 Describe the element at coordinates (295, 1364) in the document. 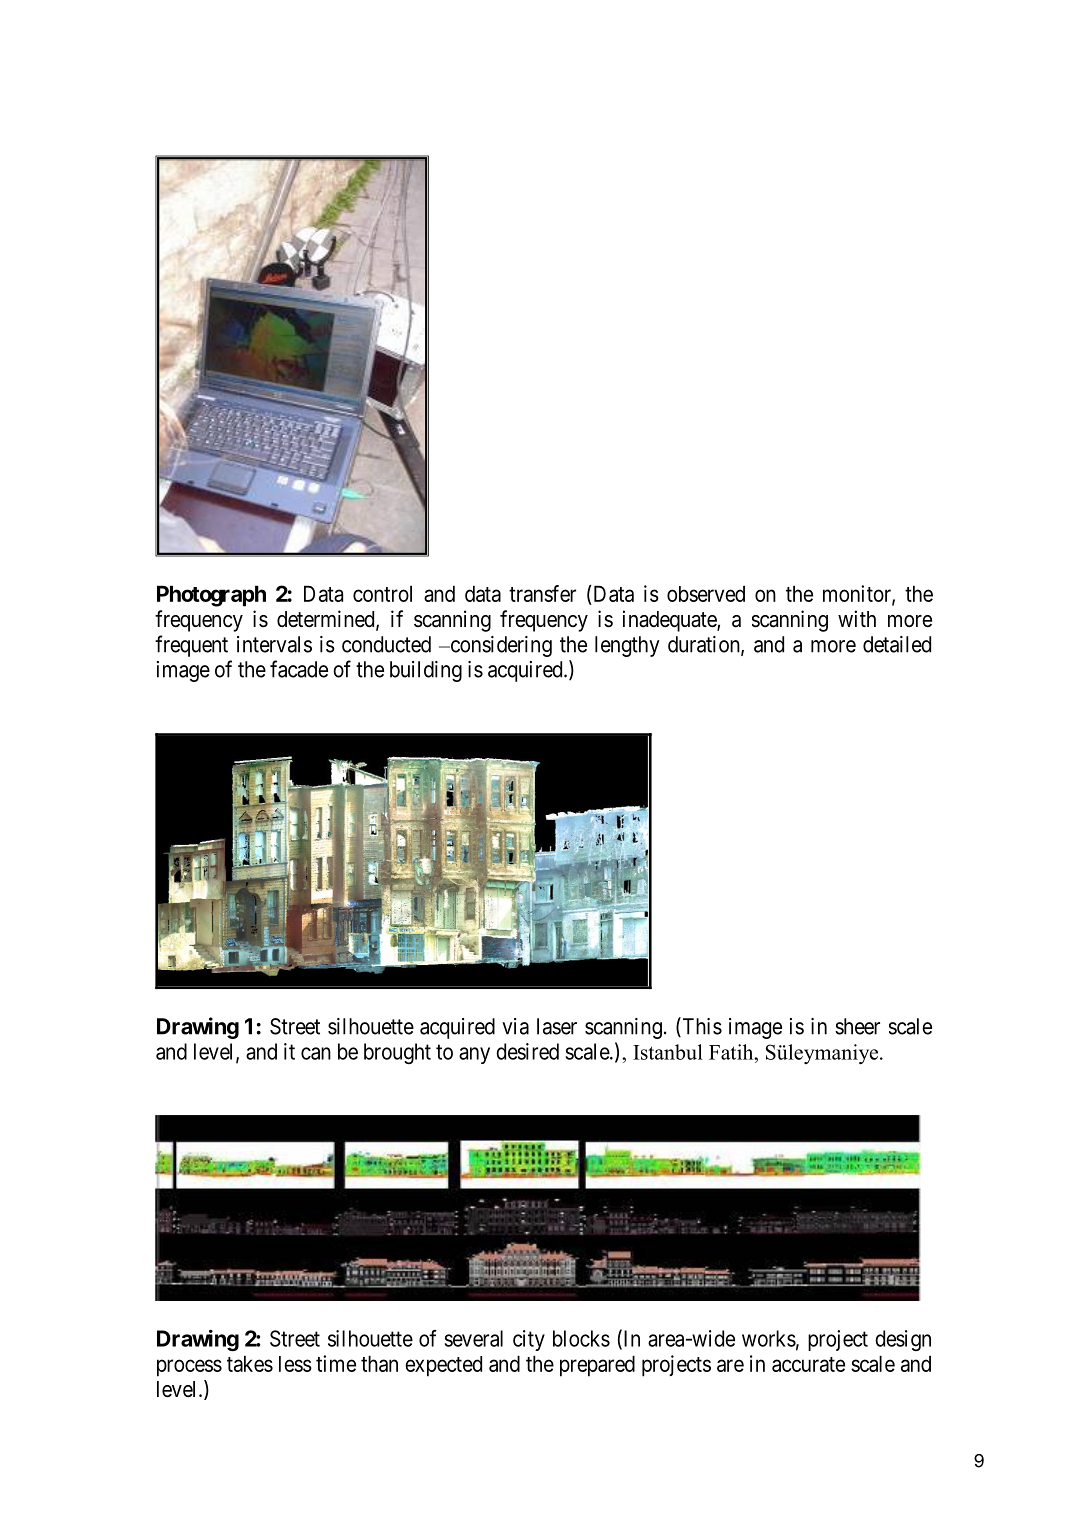

I see `less` at that location.
